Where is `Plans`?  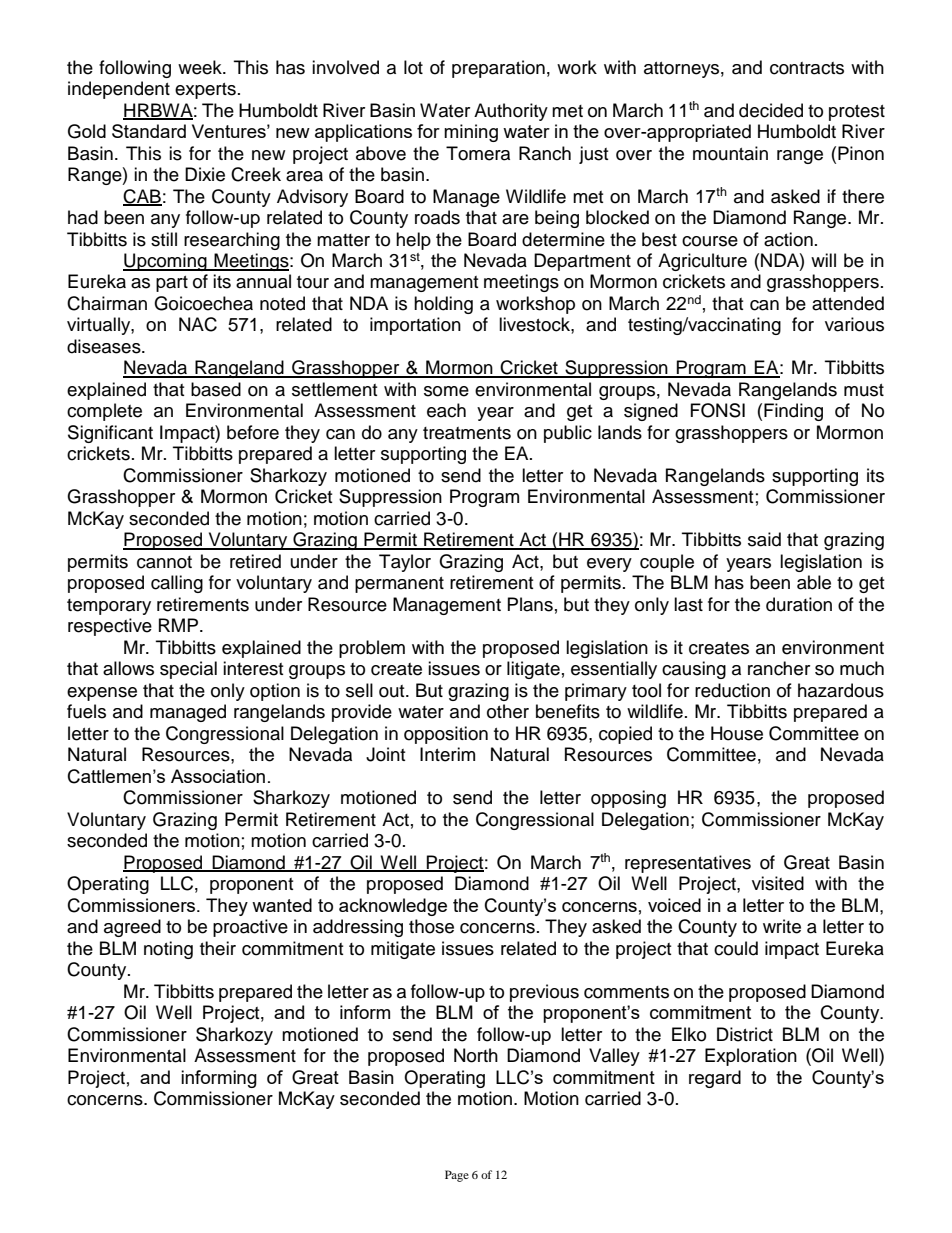 Plans is located at coordinates (530, 604).
